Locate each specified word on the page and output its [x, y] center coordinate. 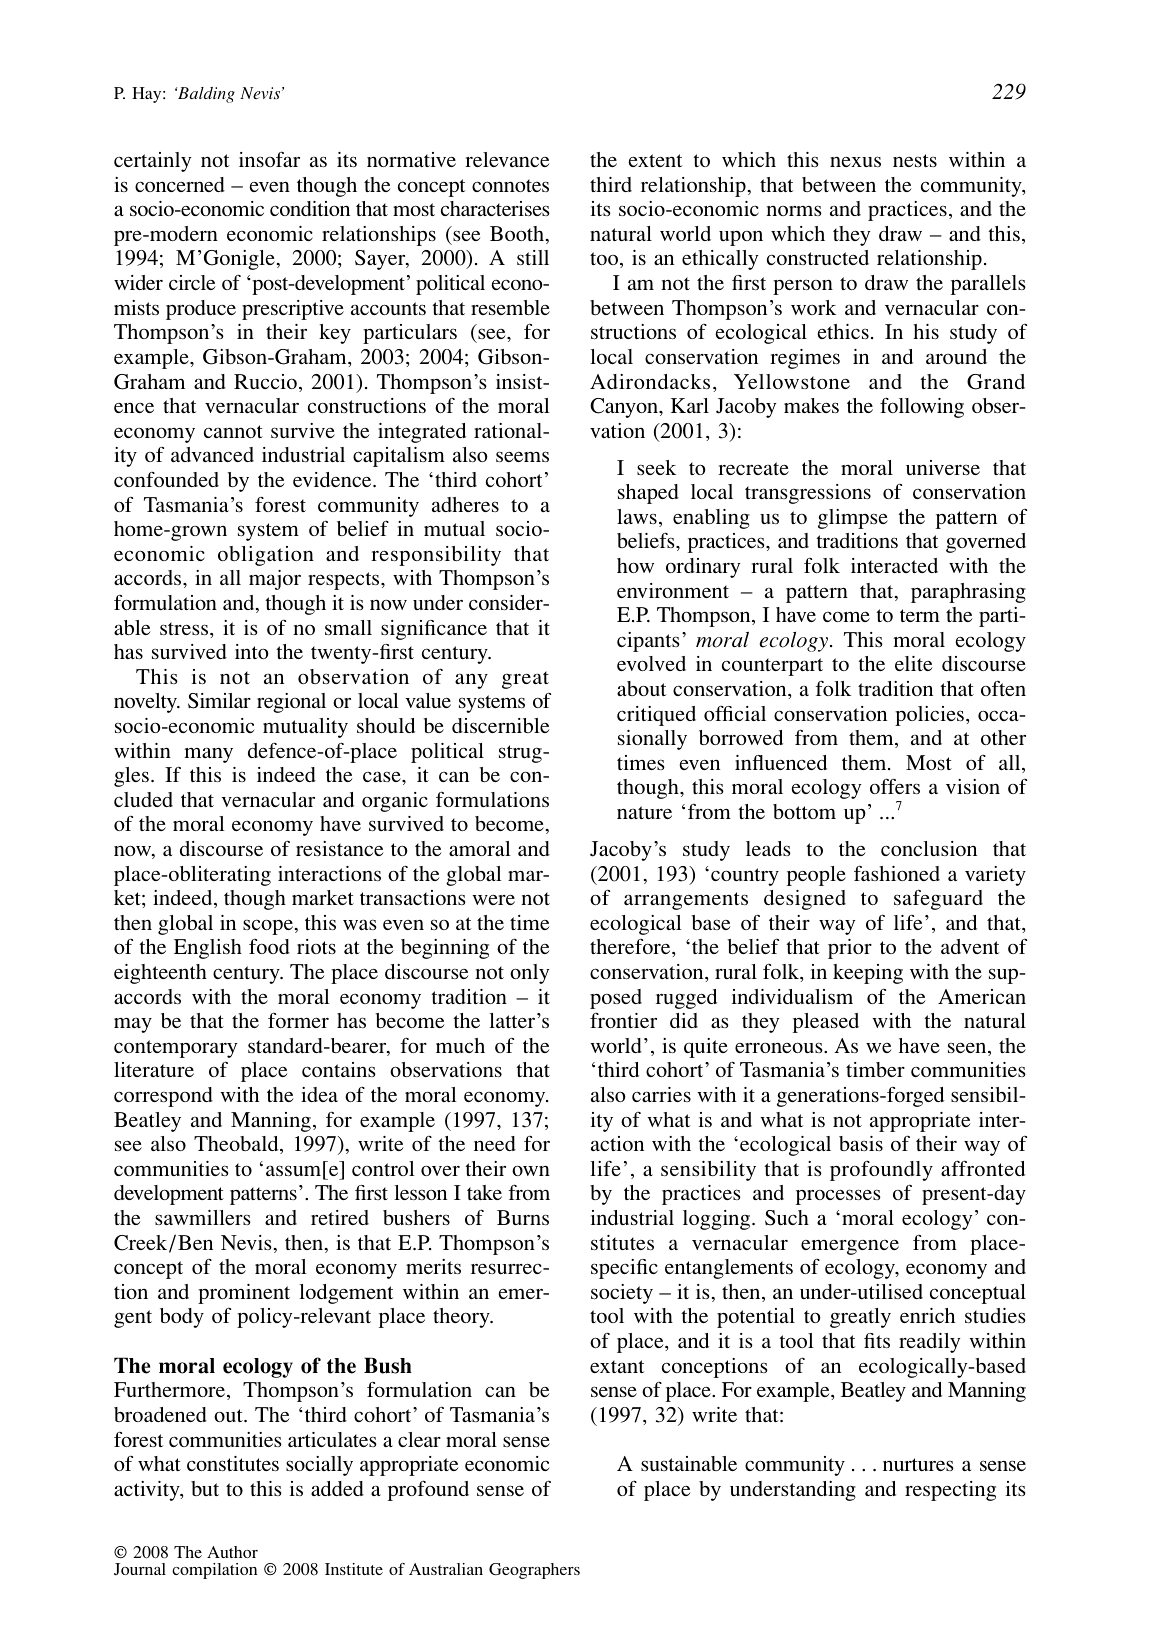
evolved [651, 663]
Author [232, 1552]
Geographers [534, 1571]
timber [875, 1069]
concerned [180, 184]
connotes [510, 185]
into [252, 651]
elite [913, 663]
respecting [950, 1491]
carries [661, 1094]
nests [915, 160]
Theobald [237, 1145]
